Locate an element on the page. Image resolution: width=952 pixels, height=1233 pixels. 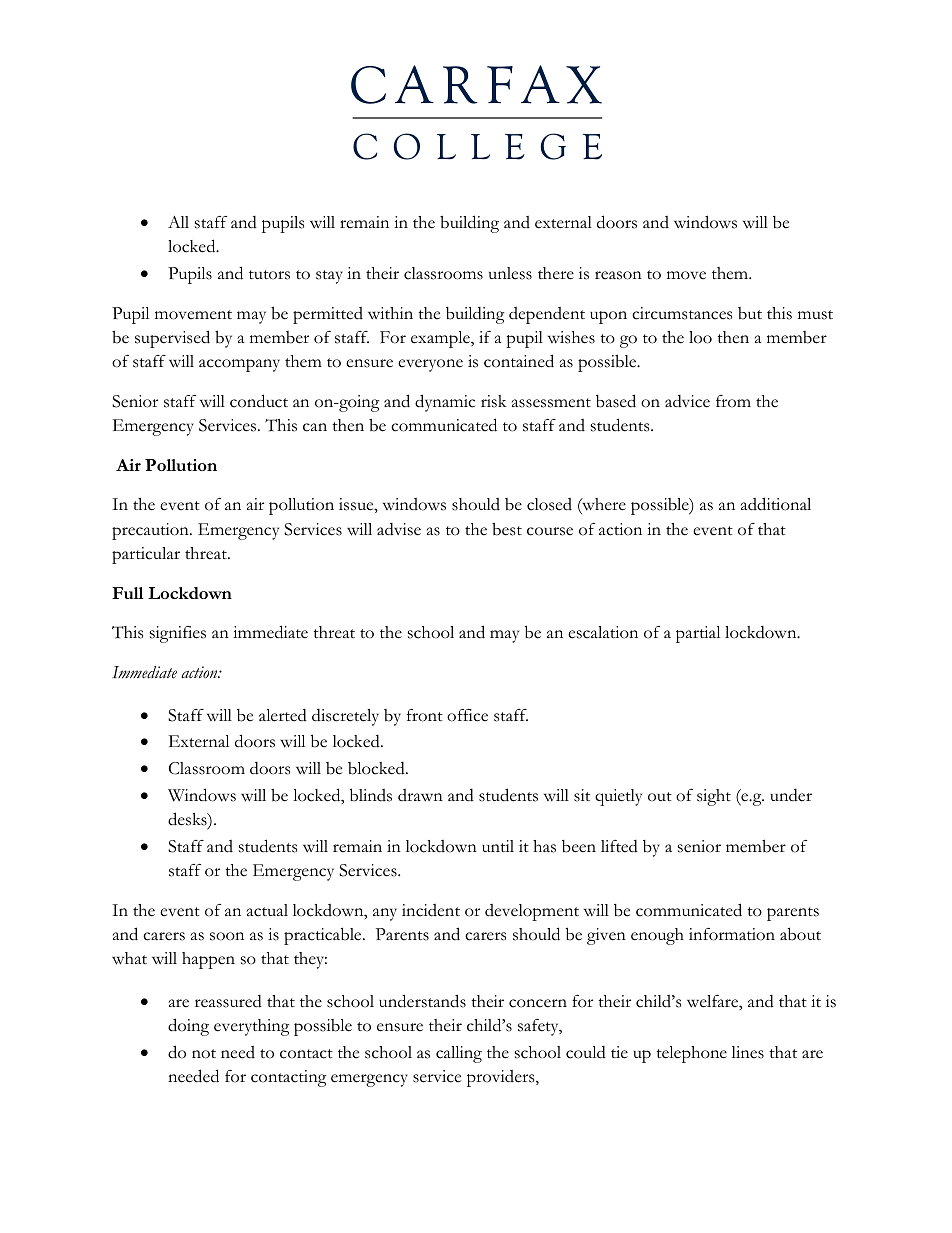
additional is located at coordinates (776, 504).
